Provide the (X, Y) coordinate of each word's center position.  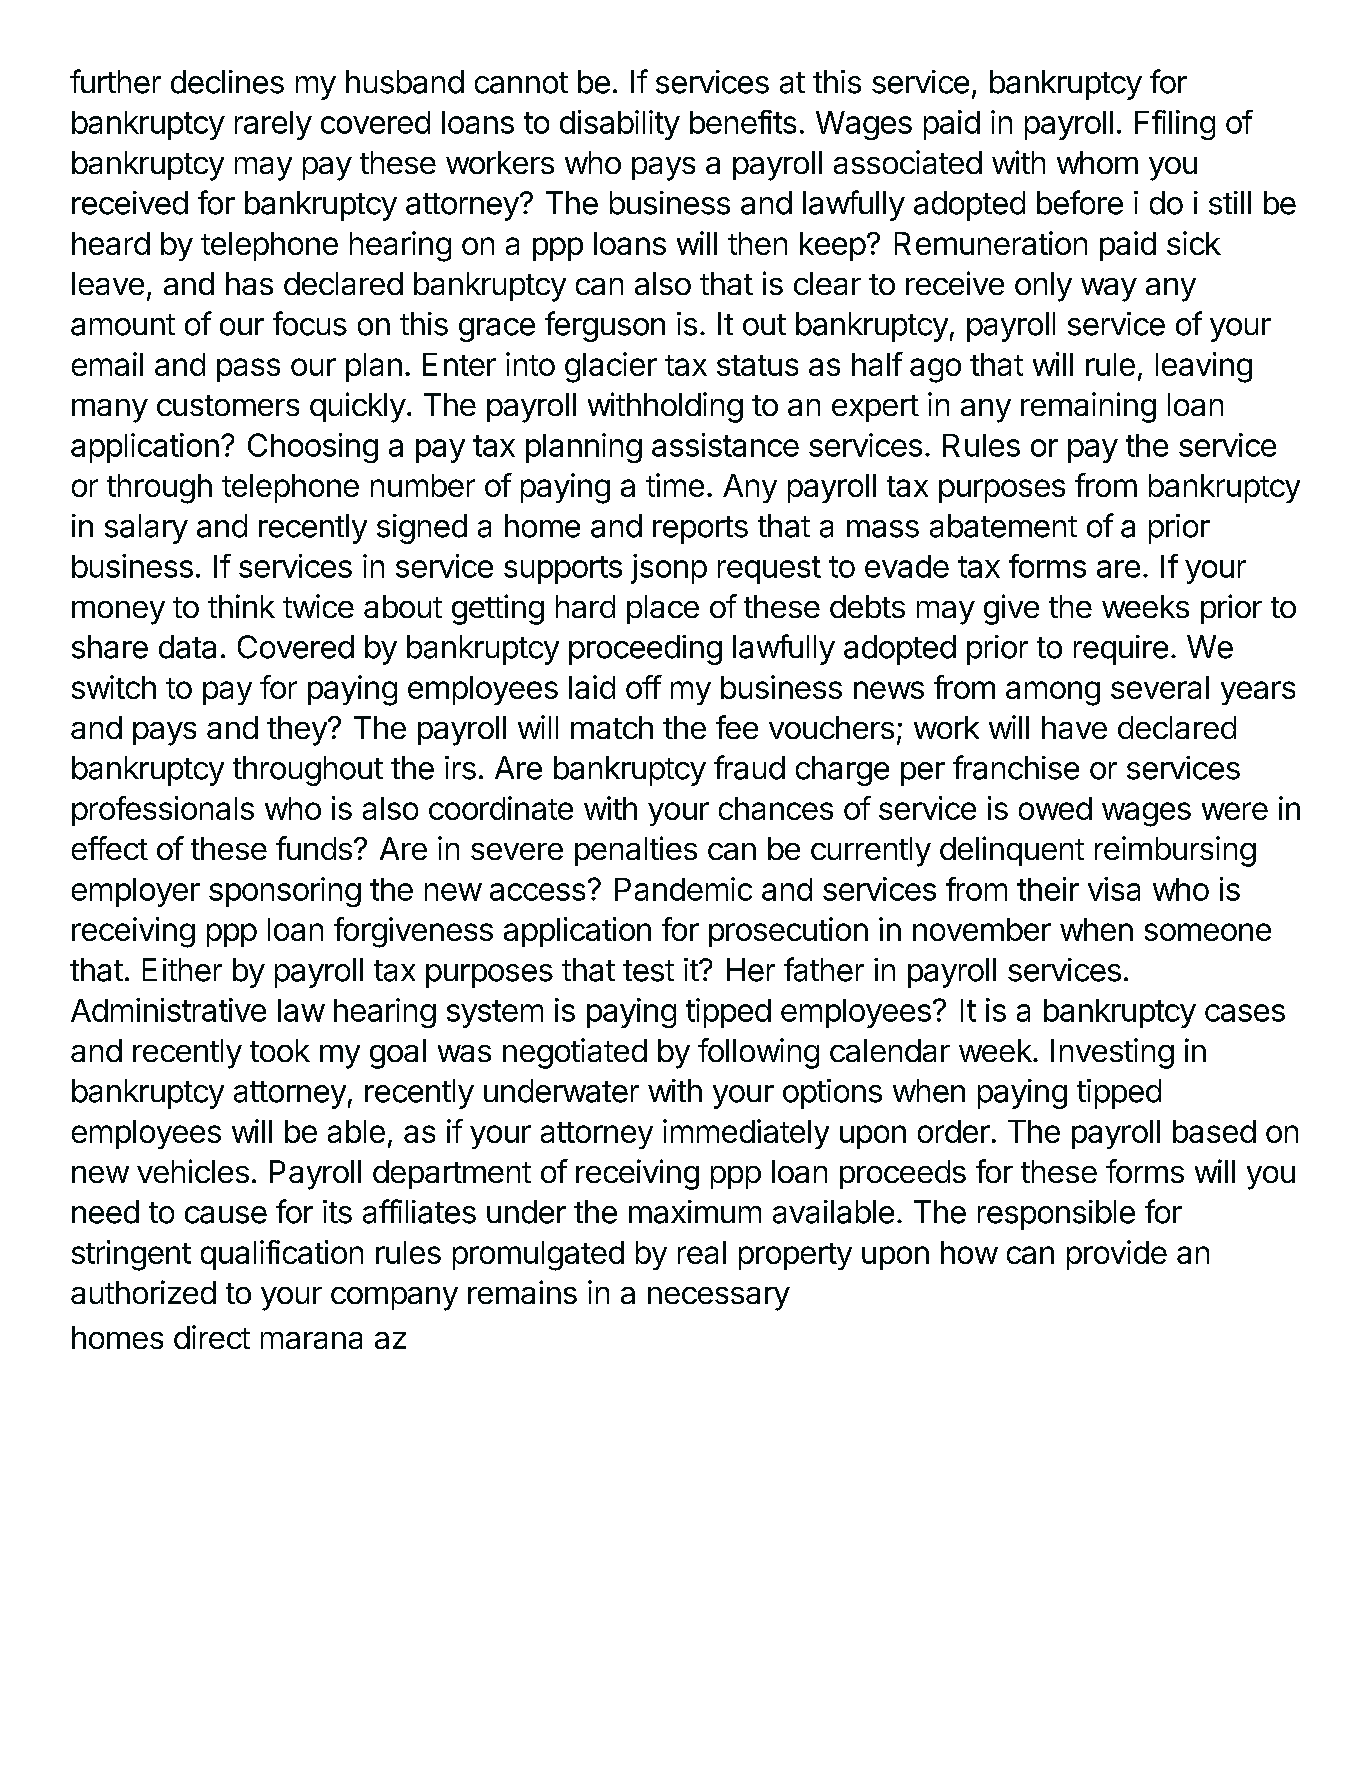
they (298, 731)
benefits (743, 122)
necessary (719, 1299)
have (1074, 727)
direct (212, 1337)
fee (737, 727)
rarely (273, 125)
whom (1097, 162)
